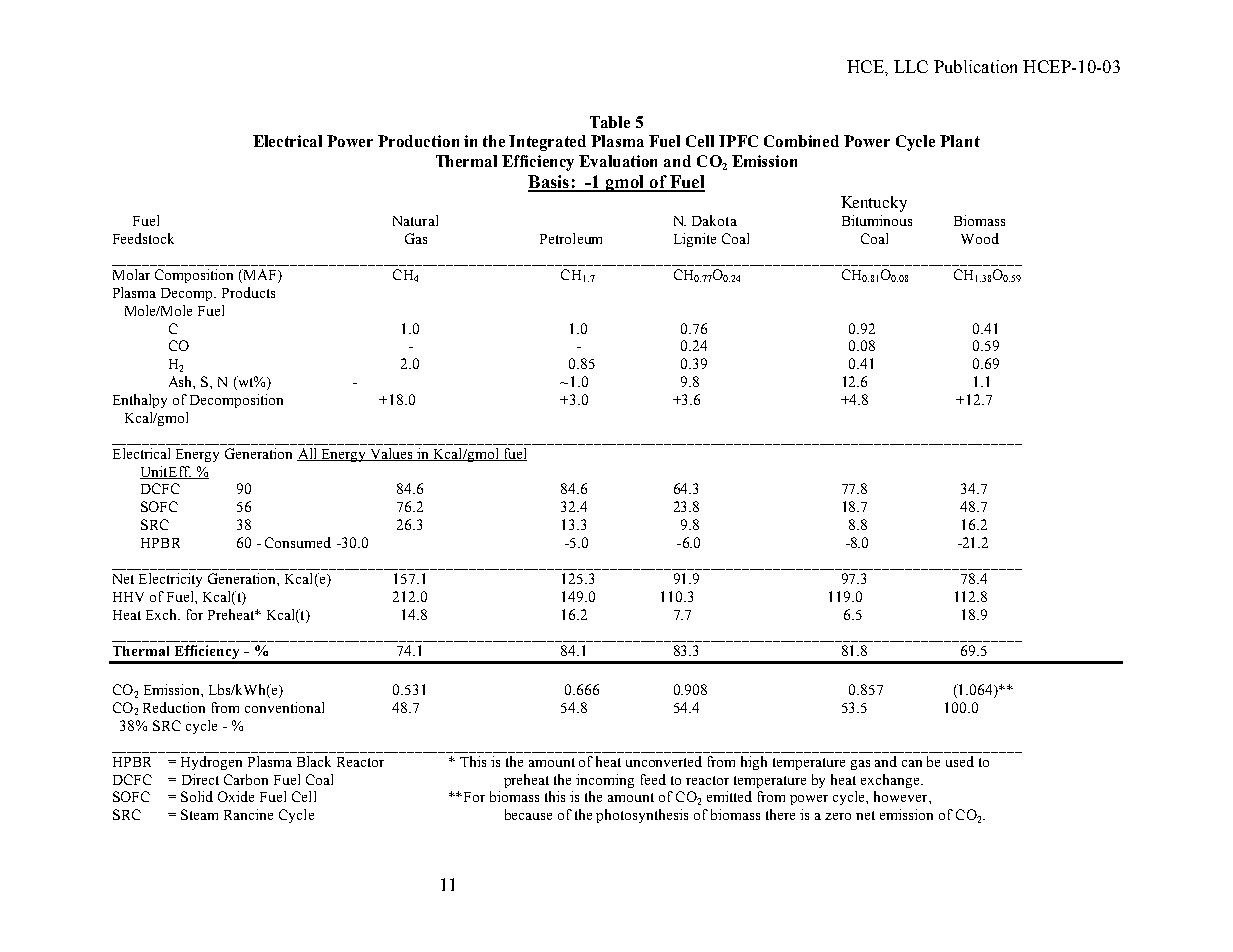  I want to click on All, so click(308, 454).
